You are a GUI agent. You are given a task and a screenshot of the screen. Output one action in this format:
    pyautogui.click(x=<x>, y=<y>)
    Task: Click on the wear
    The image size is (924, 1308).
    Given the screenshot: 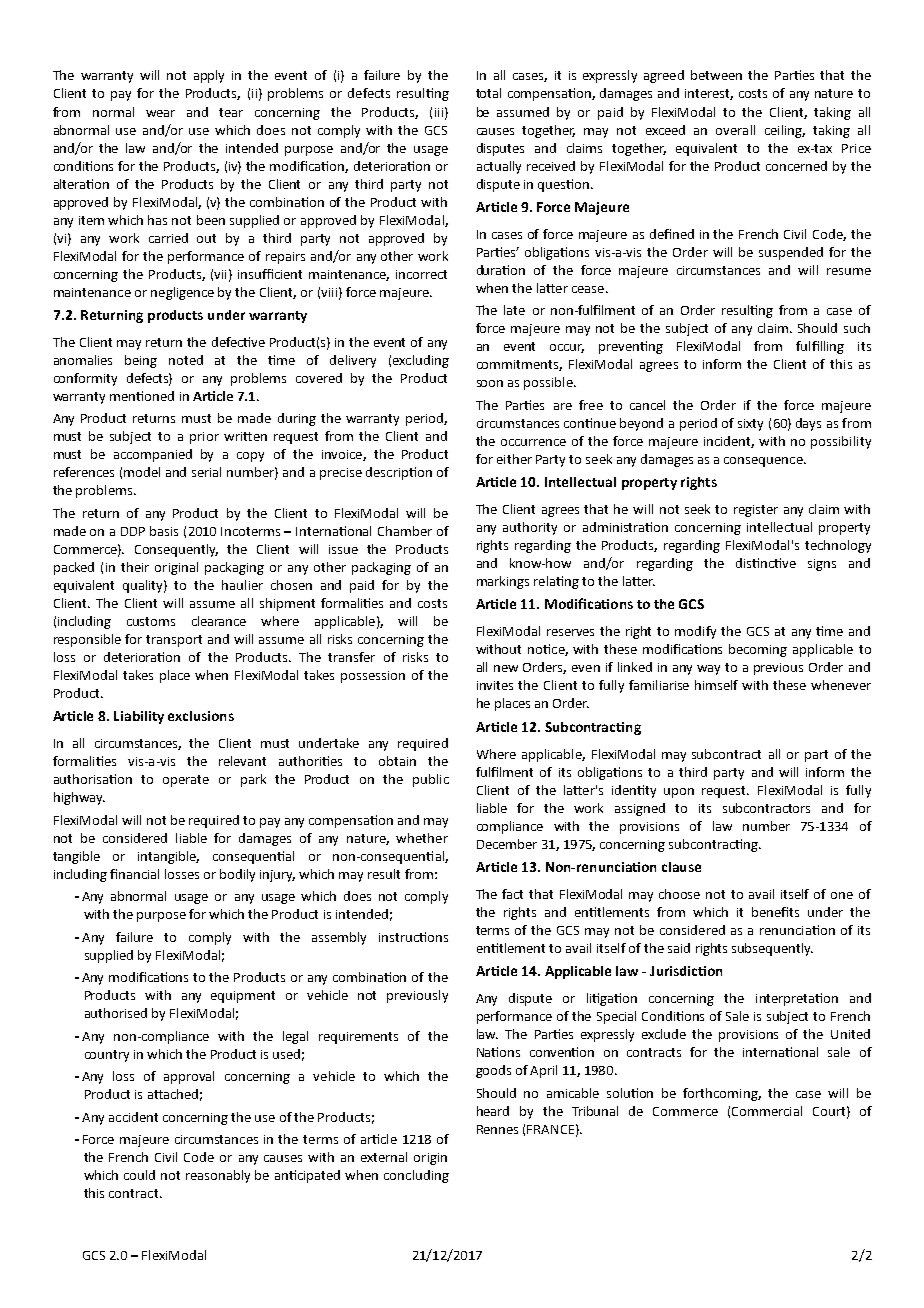 What is the action you would take?
    pyautogui.click(x=160, y=113)
